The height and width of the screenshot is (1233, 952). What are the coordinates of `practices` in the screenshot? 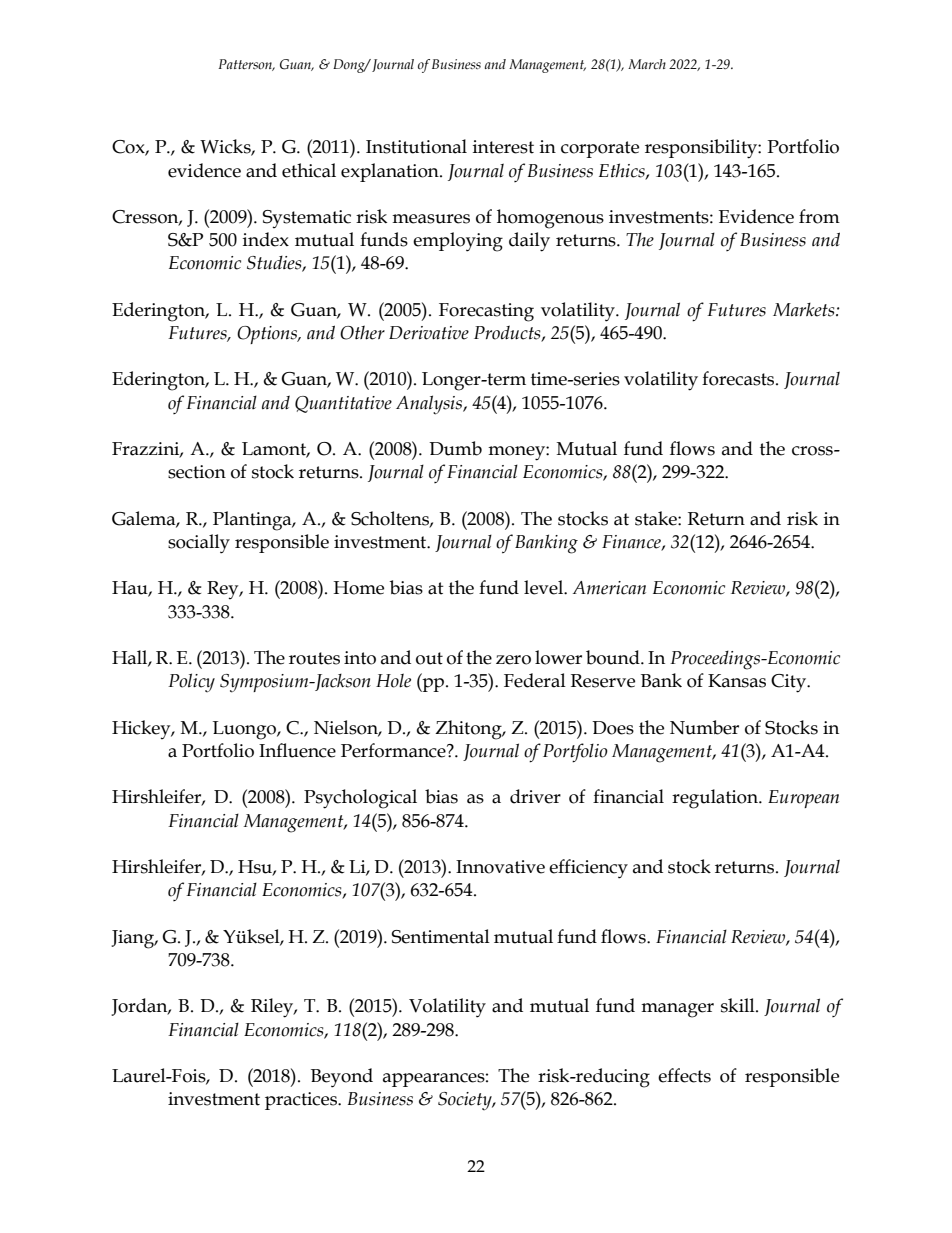 It's located at (302, 1101).
